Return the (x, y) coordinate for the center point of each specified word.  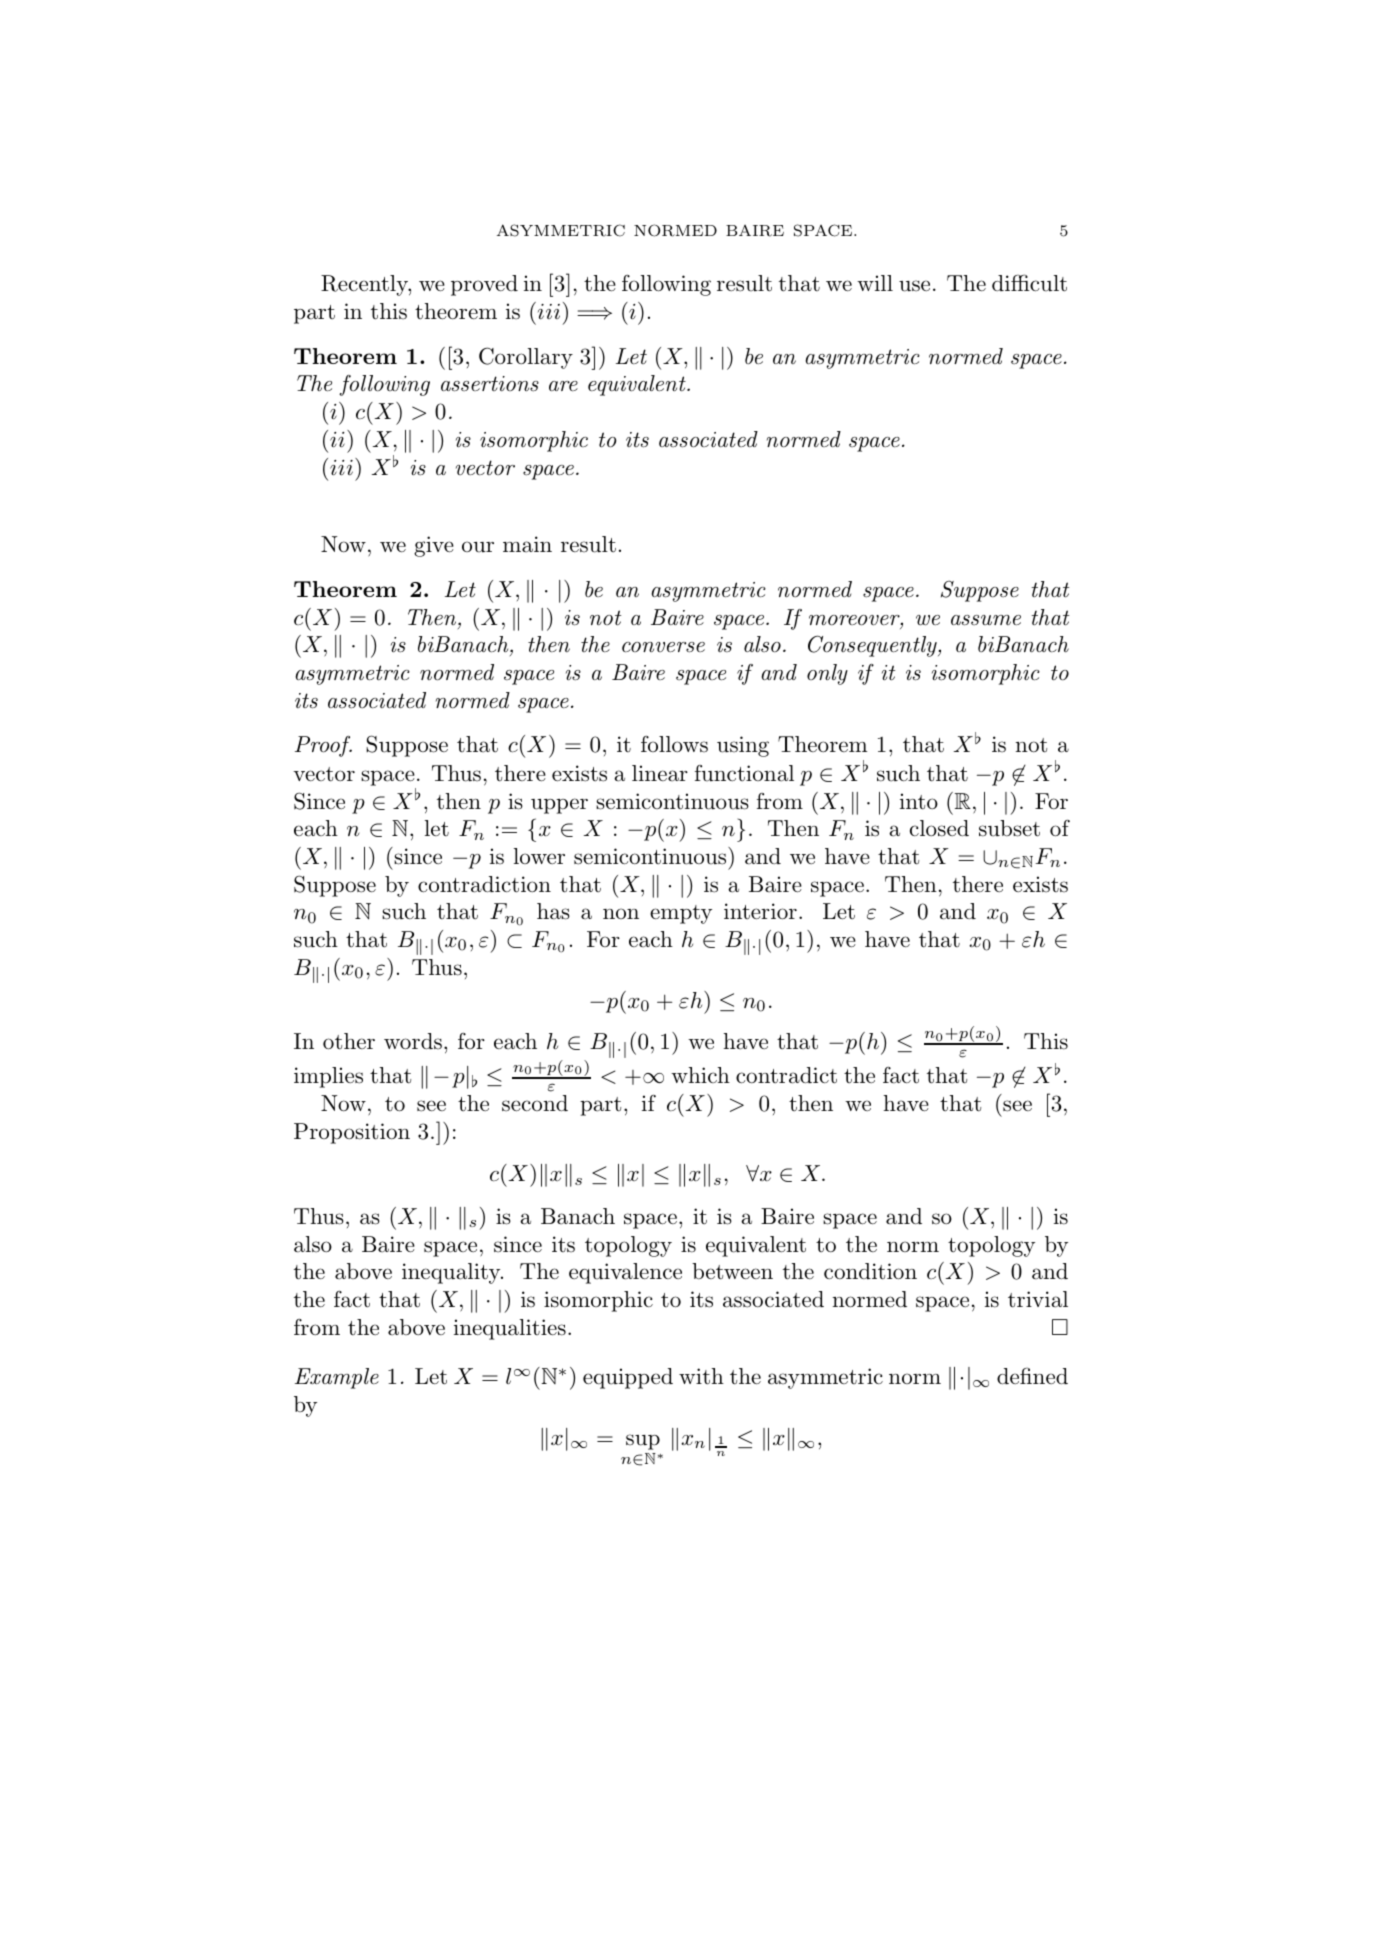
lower (539, 856)
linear (660, 773)
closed (939, 828)
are (563, 386)
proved (484, 285)
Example (337, 1378)
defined (1032, 1375)
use (914, 286)
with (701, 1376)
